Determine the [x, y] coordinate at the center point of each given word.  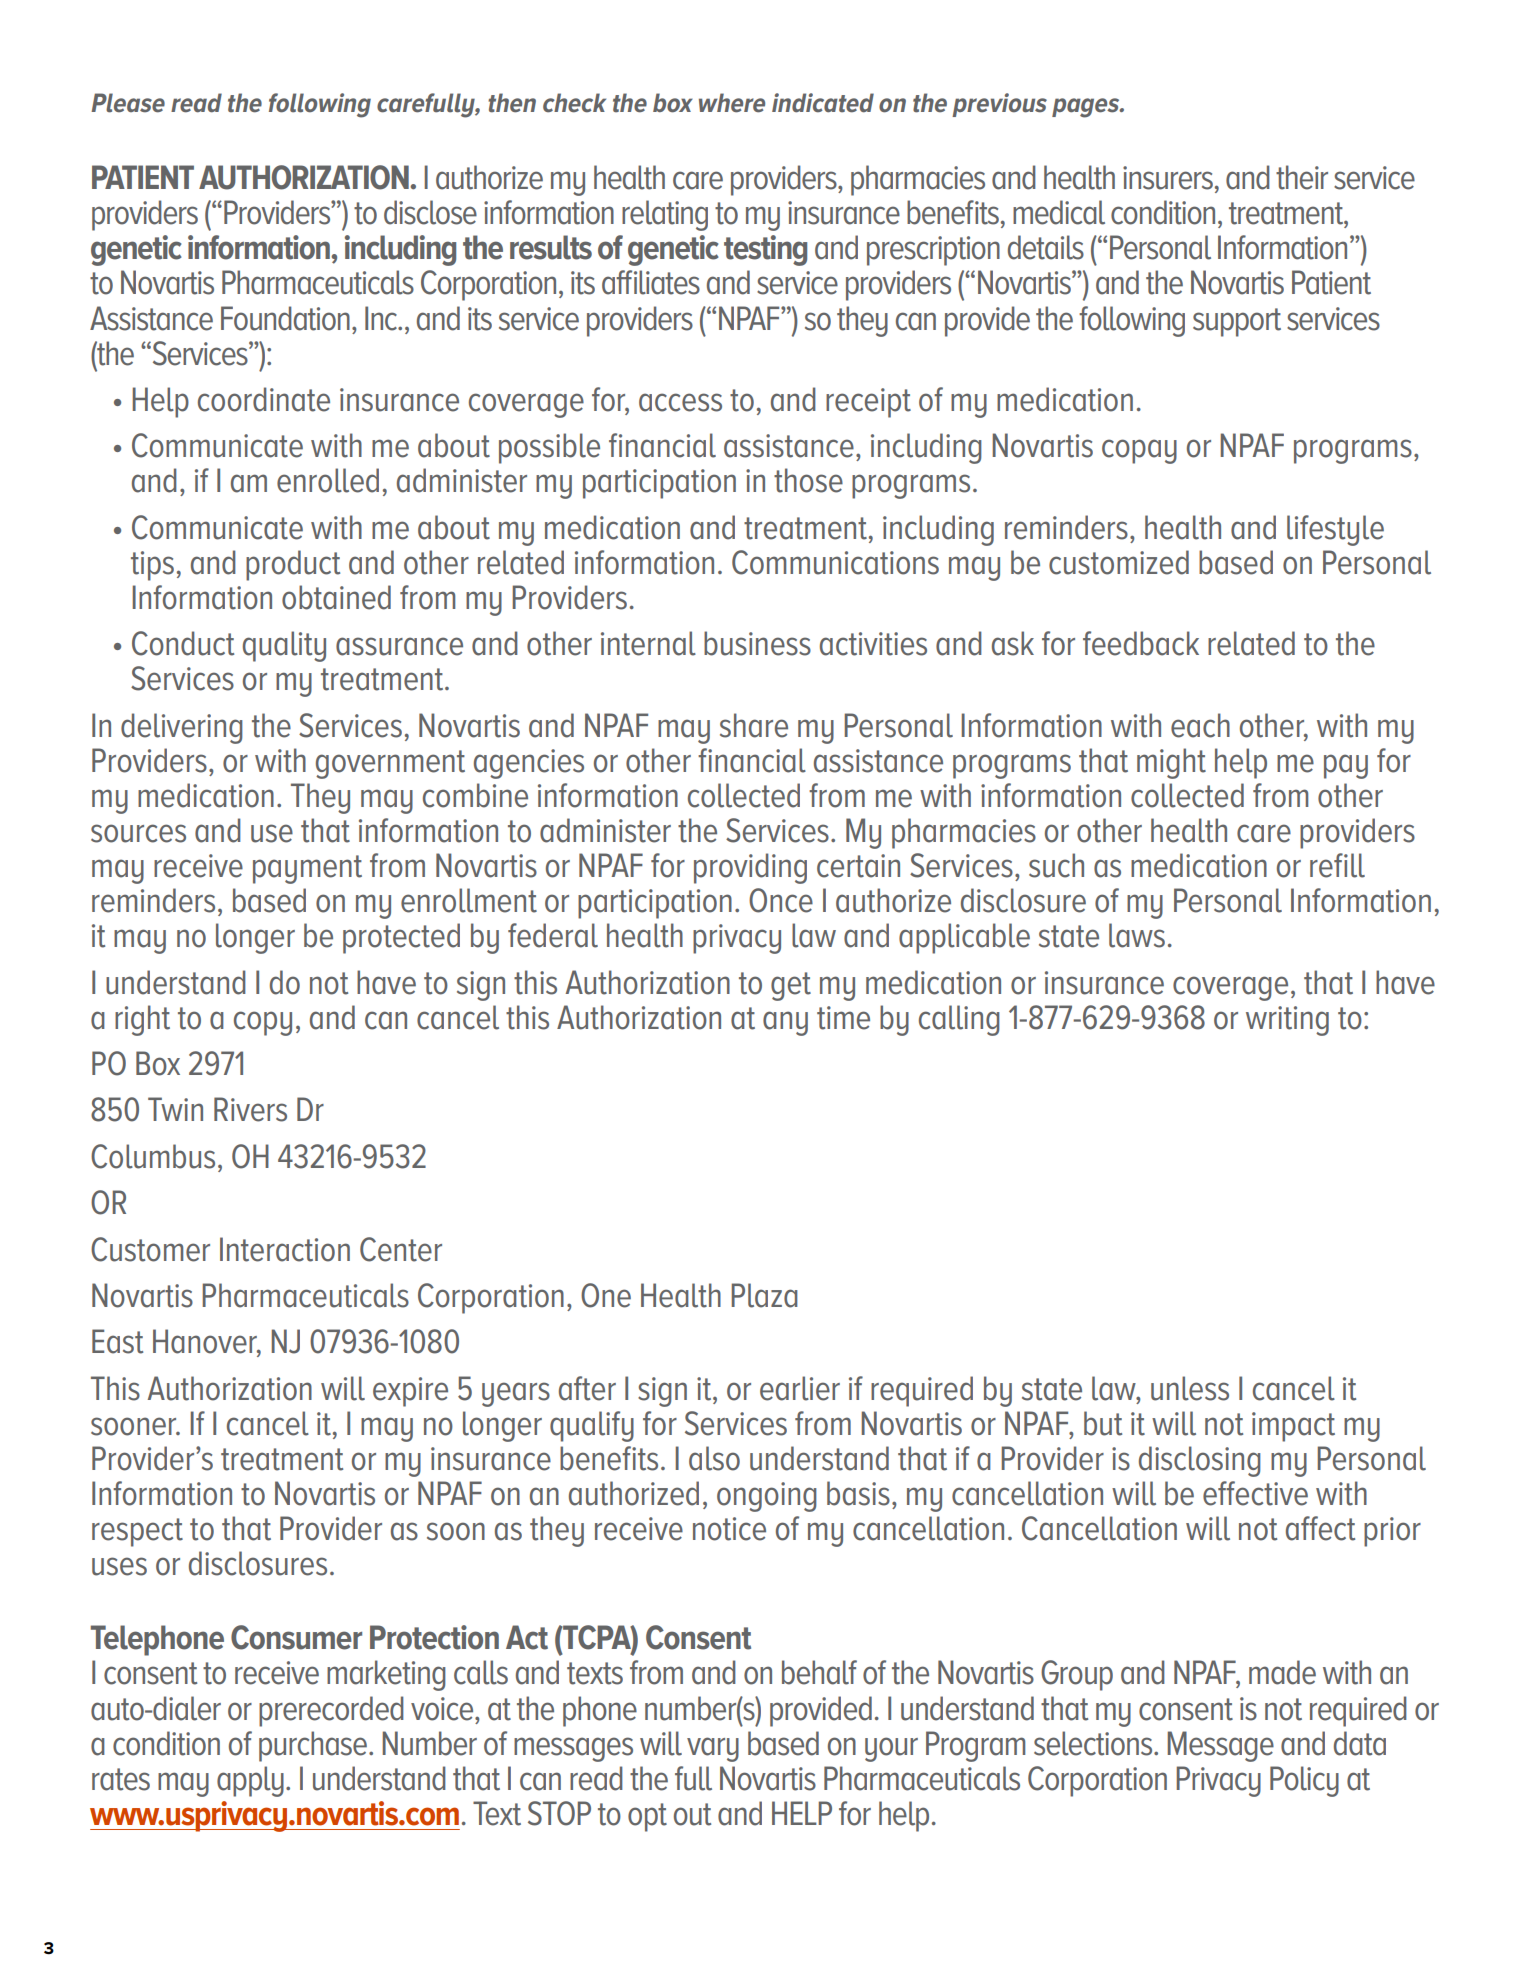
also [714, 1458]
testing [765, 250]
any [785, 1023]
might [1171, 763]
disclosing [1200, 1461]
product [293, 565]
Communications [835, 562]
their [1302, 177]
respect [137, 1532]
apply [250, 1781]
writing [1287, 1021]
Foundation [285, 318]
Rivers [250, 1109]
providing [750, 868]
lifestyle [1335, 530]
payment [307, 869]
